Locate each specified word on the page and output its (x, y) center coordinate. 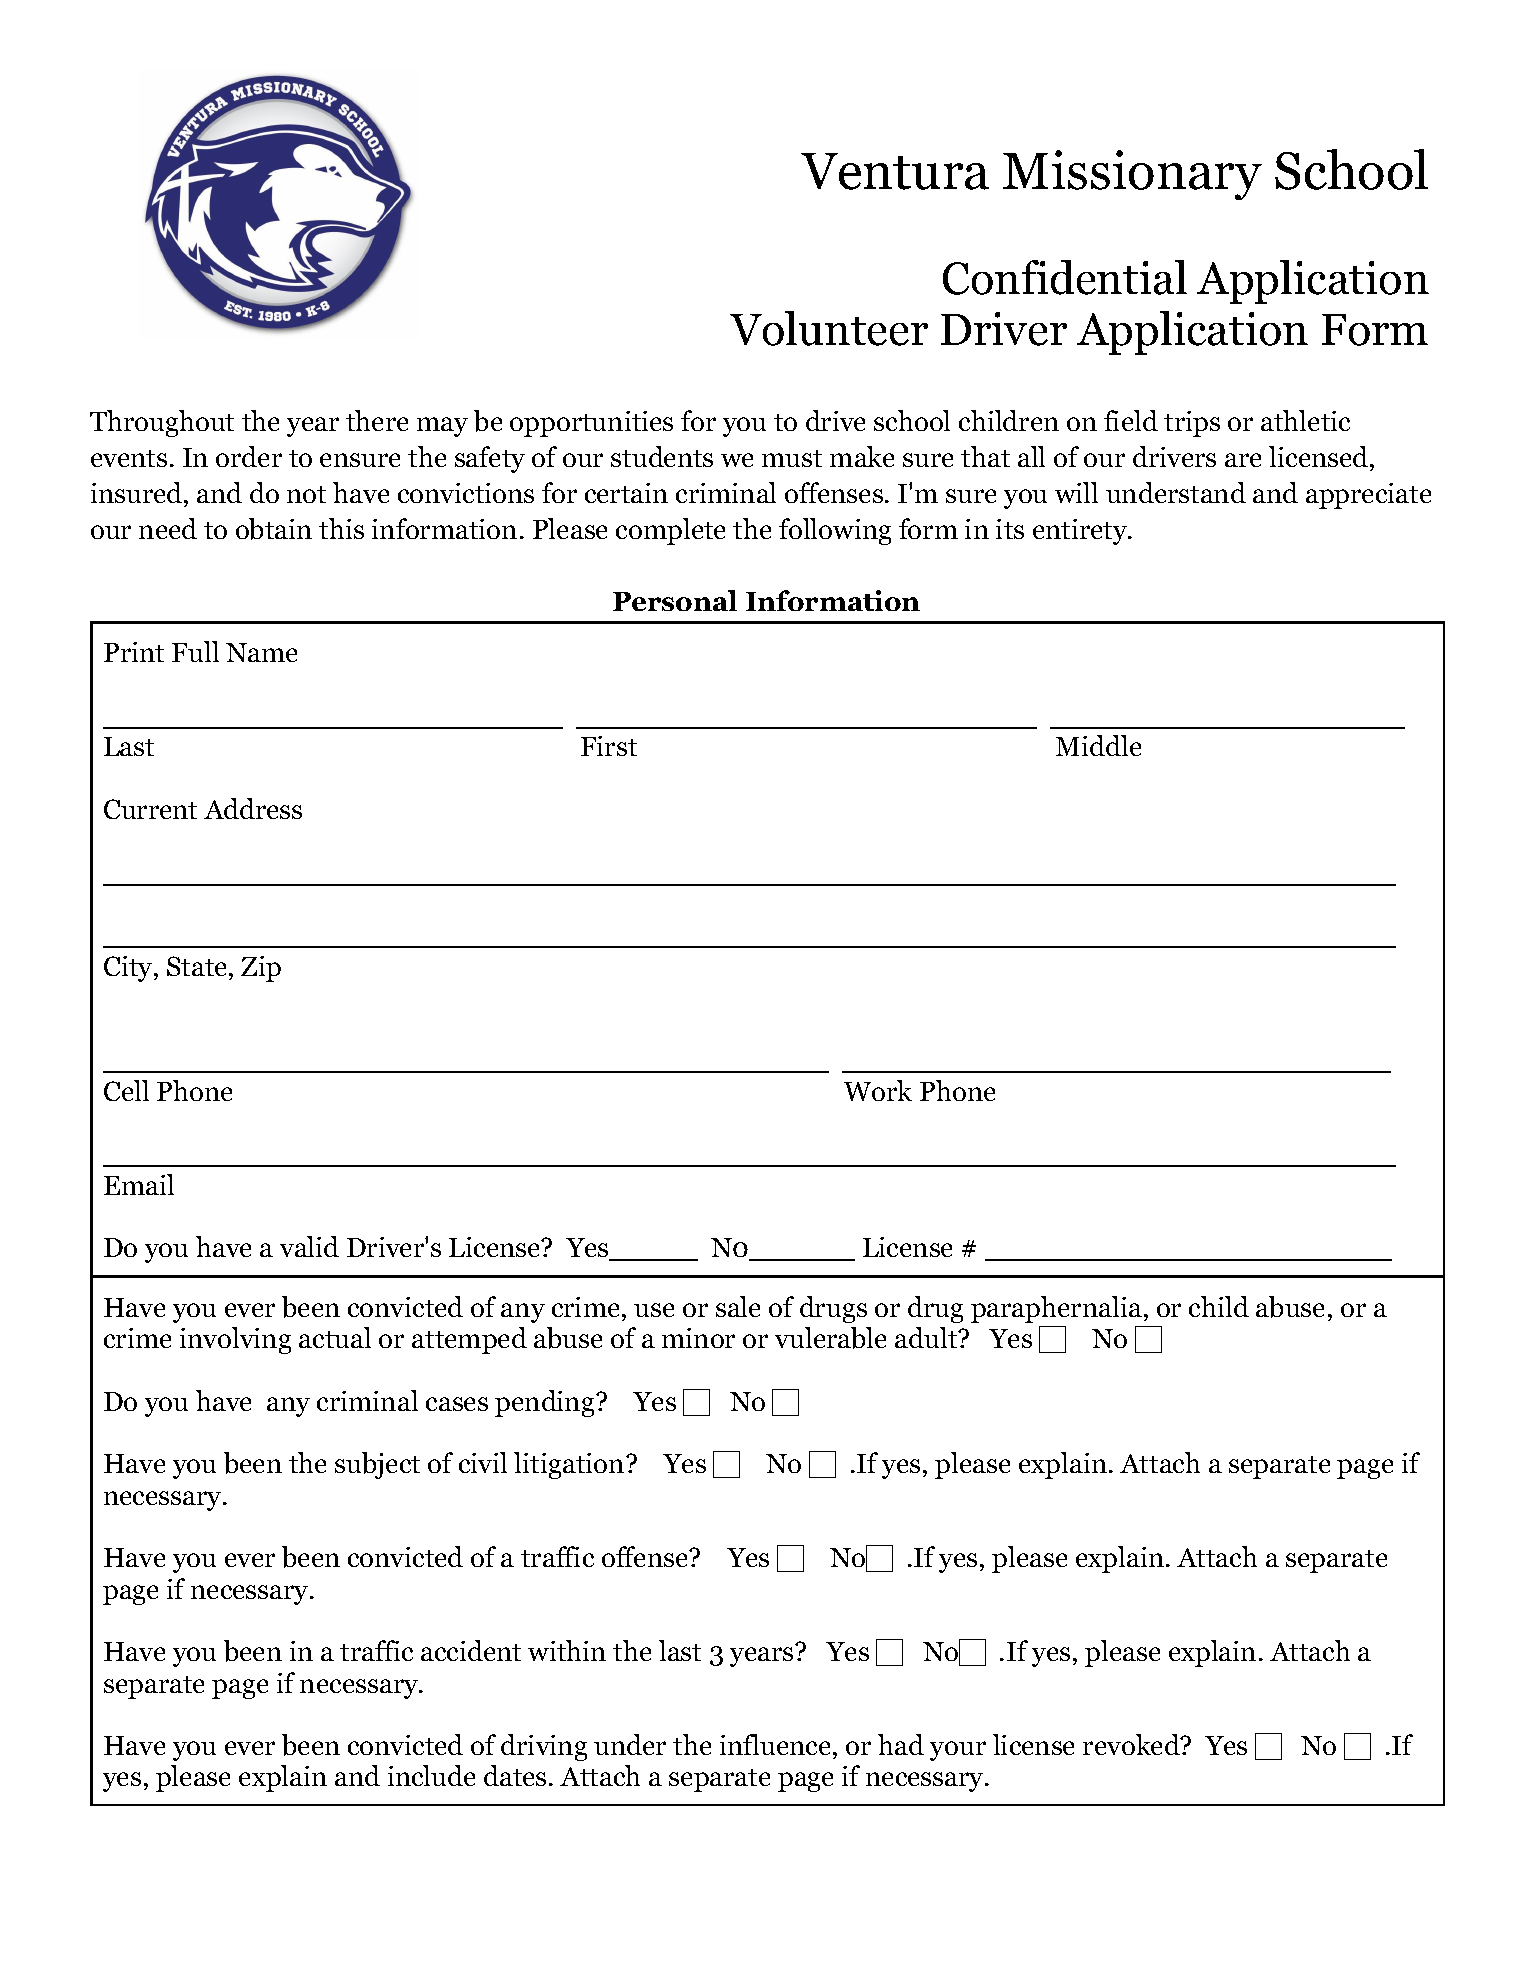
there (377, 420)
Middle (1098, 745)
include (431, 1775)
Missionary (1132, 175)
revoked (1132, 1744)
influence (777, 1744)
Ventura (895, 171)
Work (878, 1090)
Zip (261, 969)
